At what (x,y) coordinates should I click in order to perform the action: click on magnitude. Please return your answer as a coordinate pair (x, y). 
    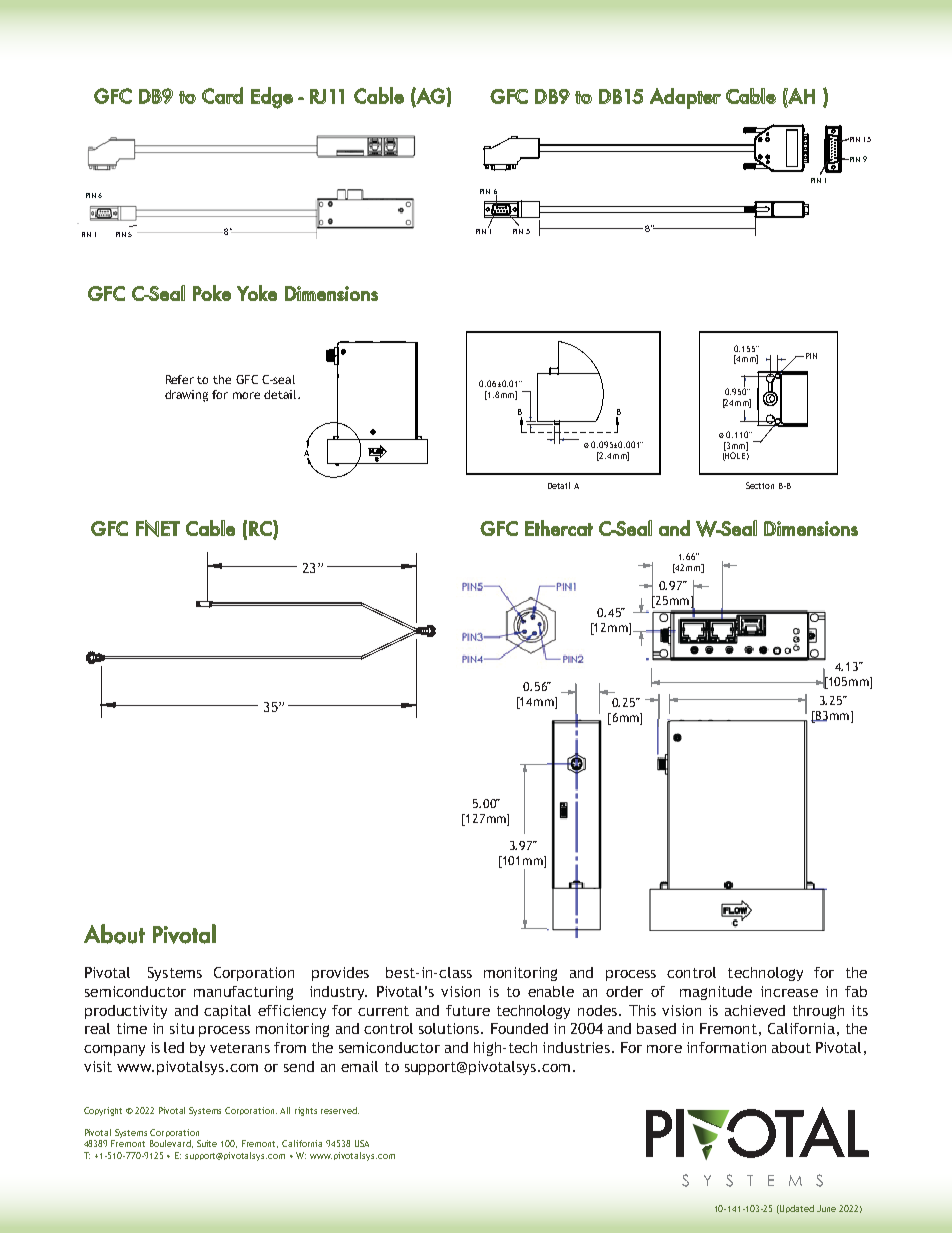
    Looking at the image, I should click on (716, 993).
